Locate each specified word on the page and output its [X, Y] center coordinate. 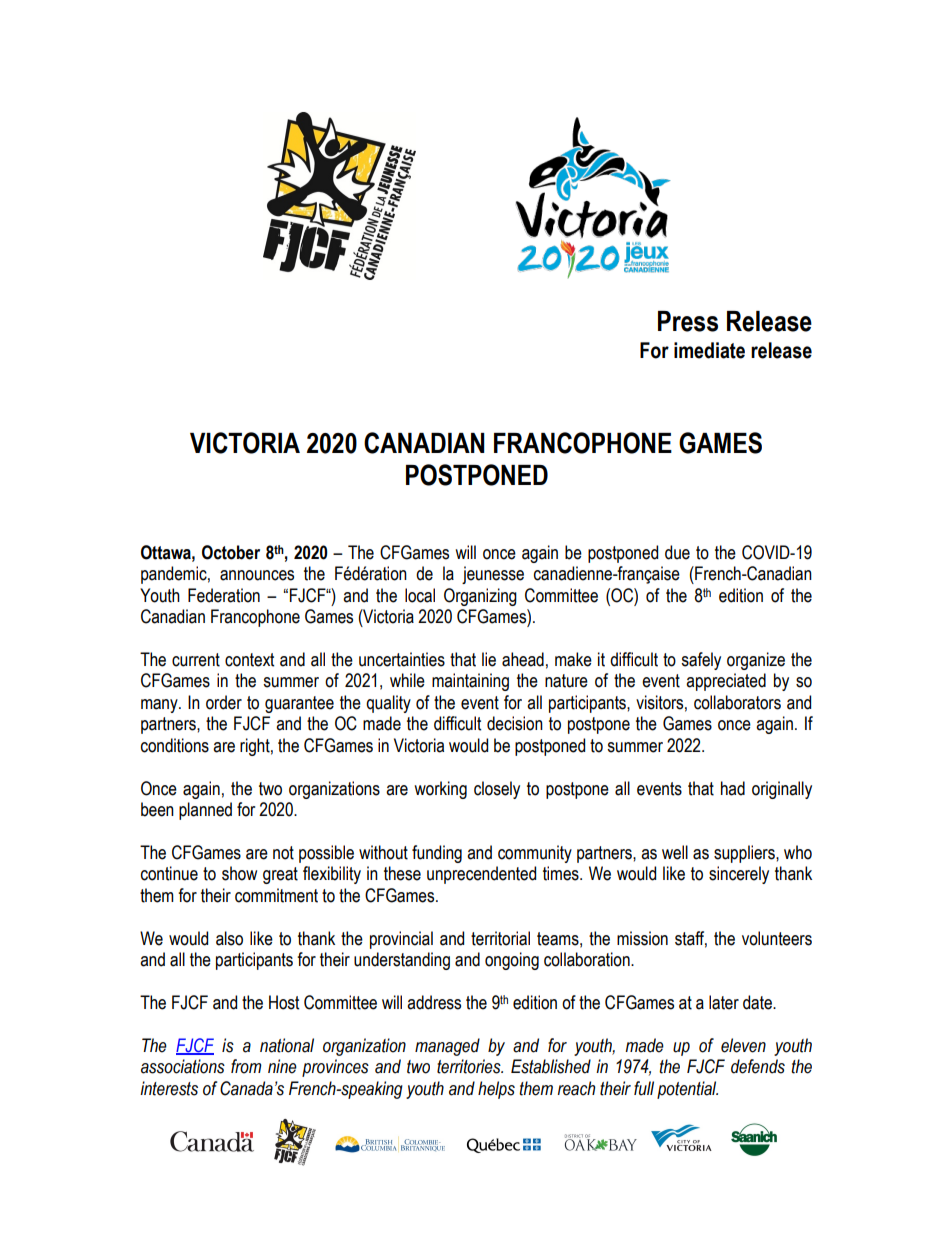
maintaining [470, 682]
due [677, 552]
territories [470, 1066]
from [246, 1066]
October [231, 552]
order [224, 702]
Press [688, 321]
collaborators [737, 702]
